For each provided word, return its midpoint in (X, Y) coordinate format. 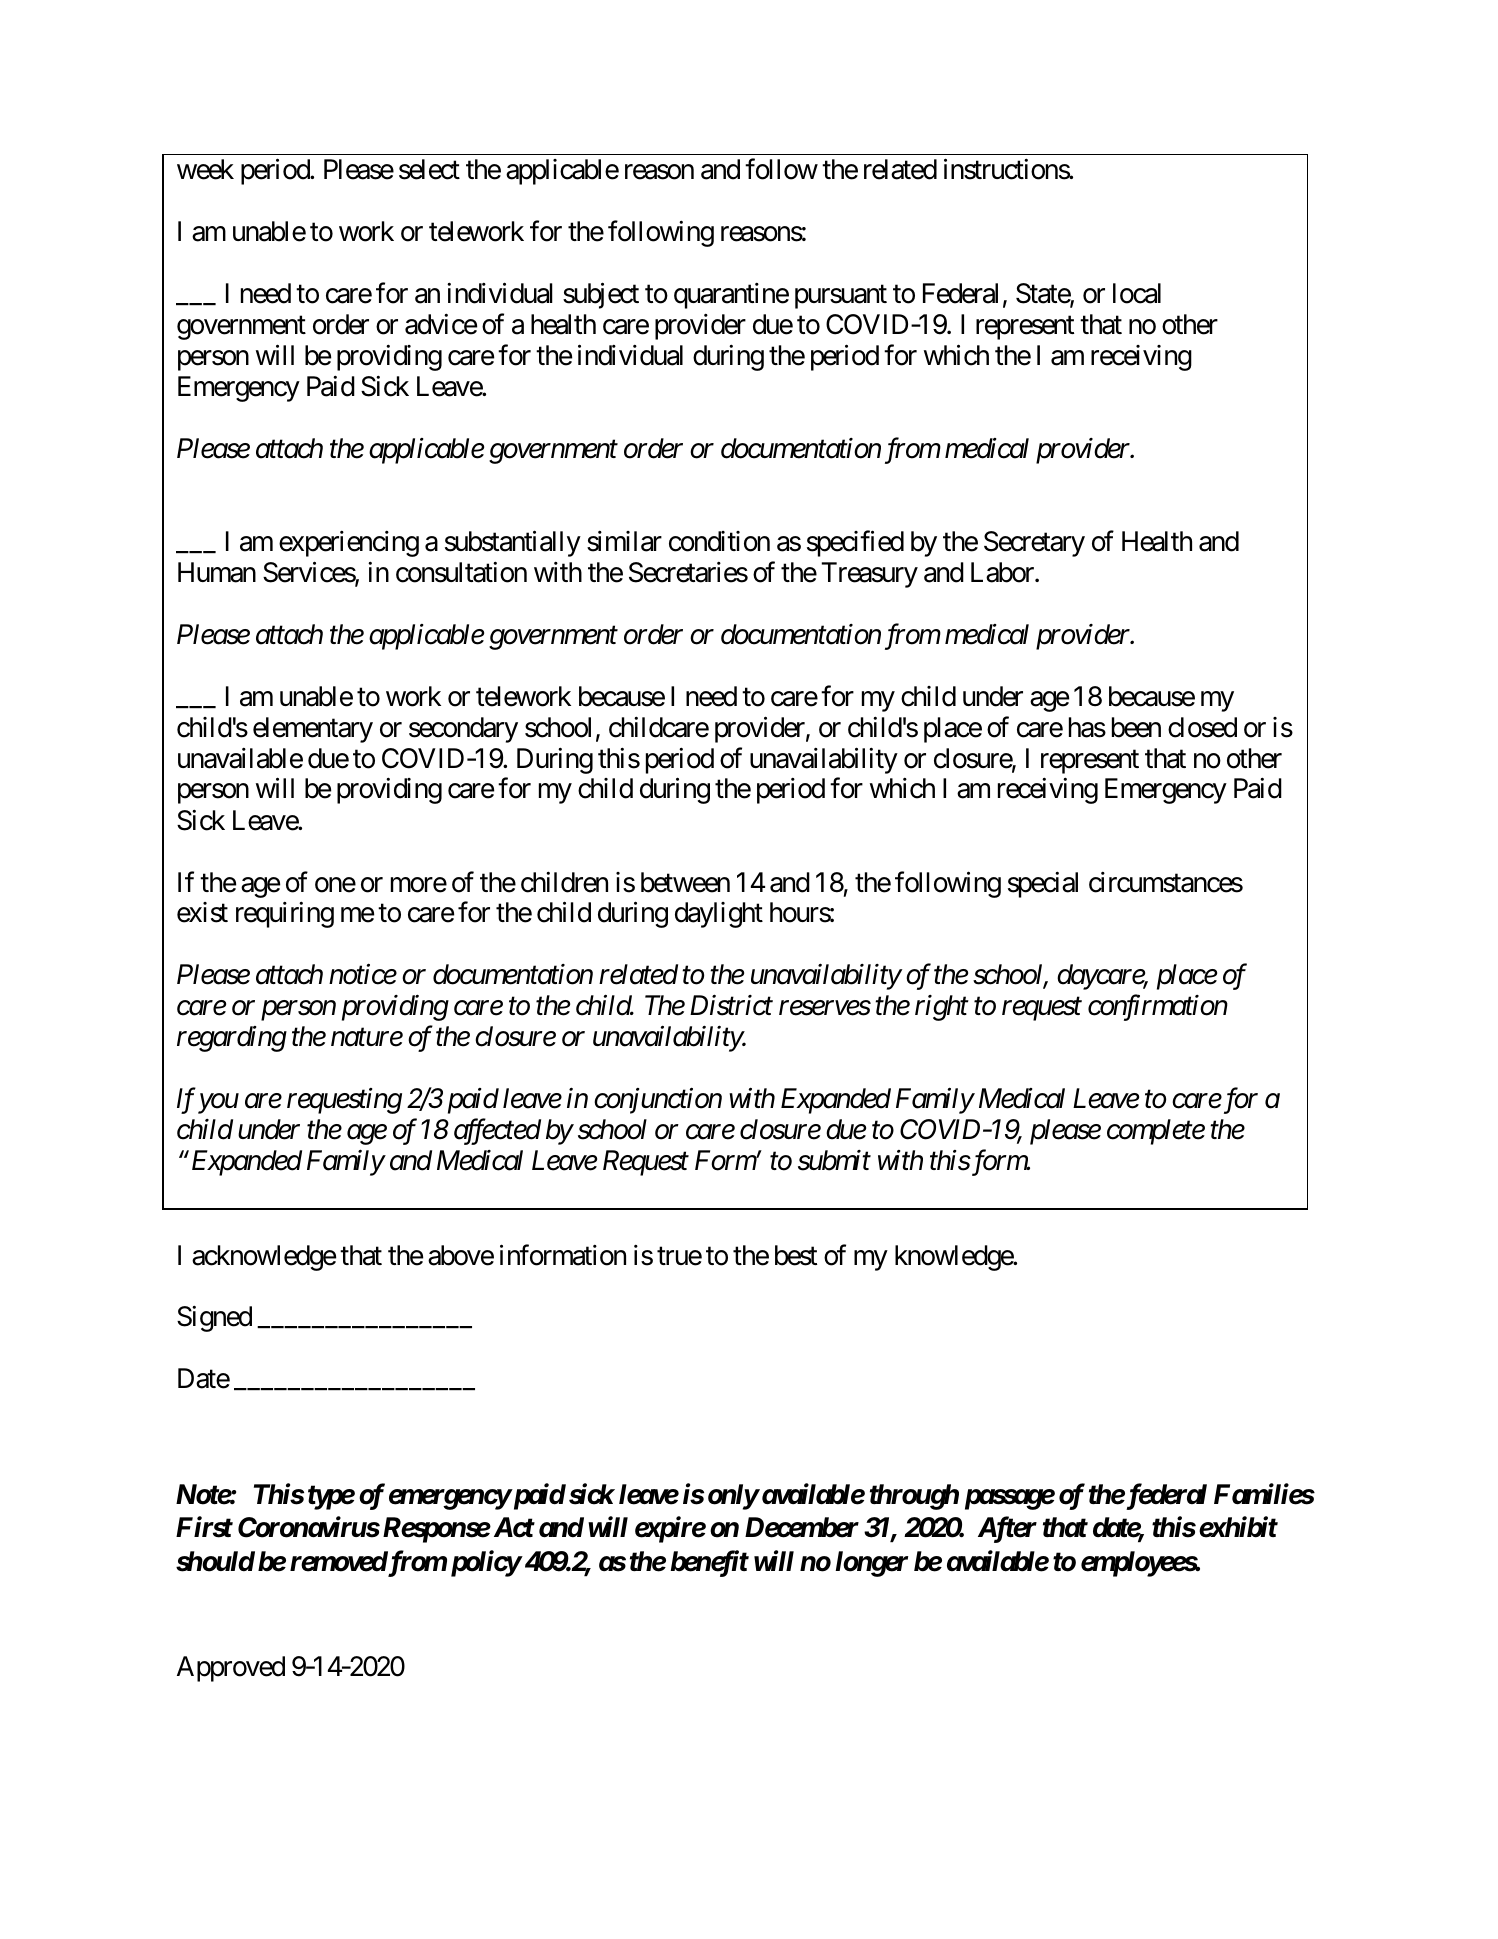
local (1137, 293)
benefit (709, 1563)
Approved (231, 1669)
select (429, 169)
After (1007, 1529)
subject (601, 296)
